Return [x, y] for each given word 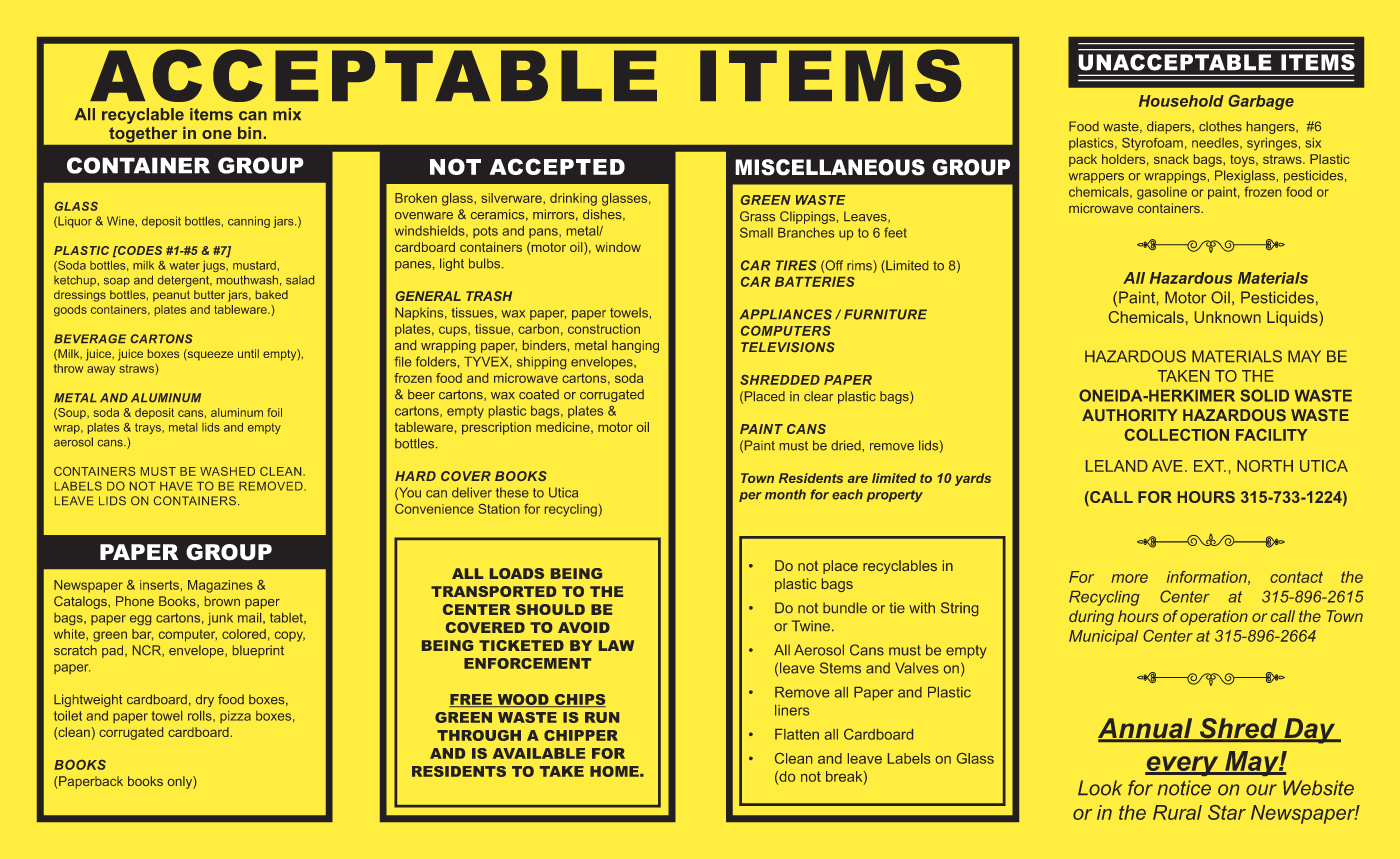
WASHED [227, 471]
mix [287, 114]
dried [847, 445]
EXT [1210, 466]
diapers [1170, 127]
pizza [235, 717]
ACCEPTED [557, 166]
